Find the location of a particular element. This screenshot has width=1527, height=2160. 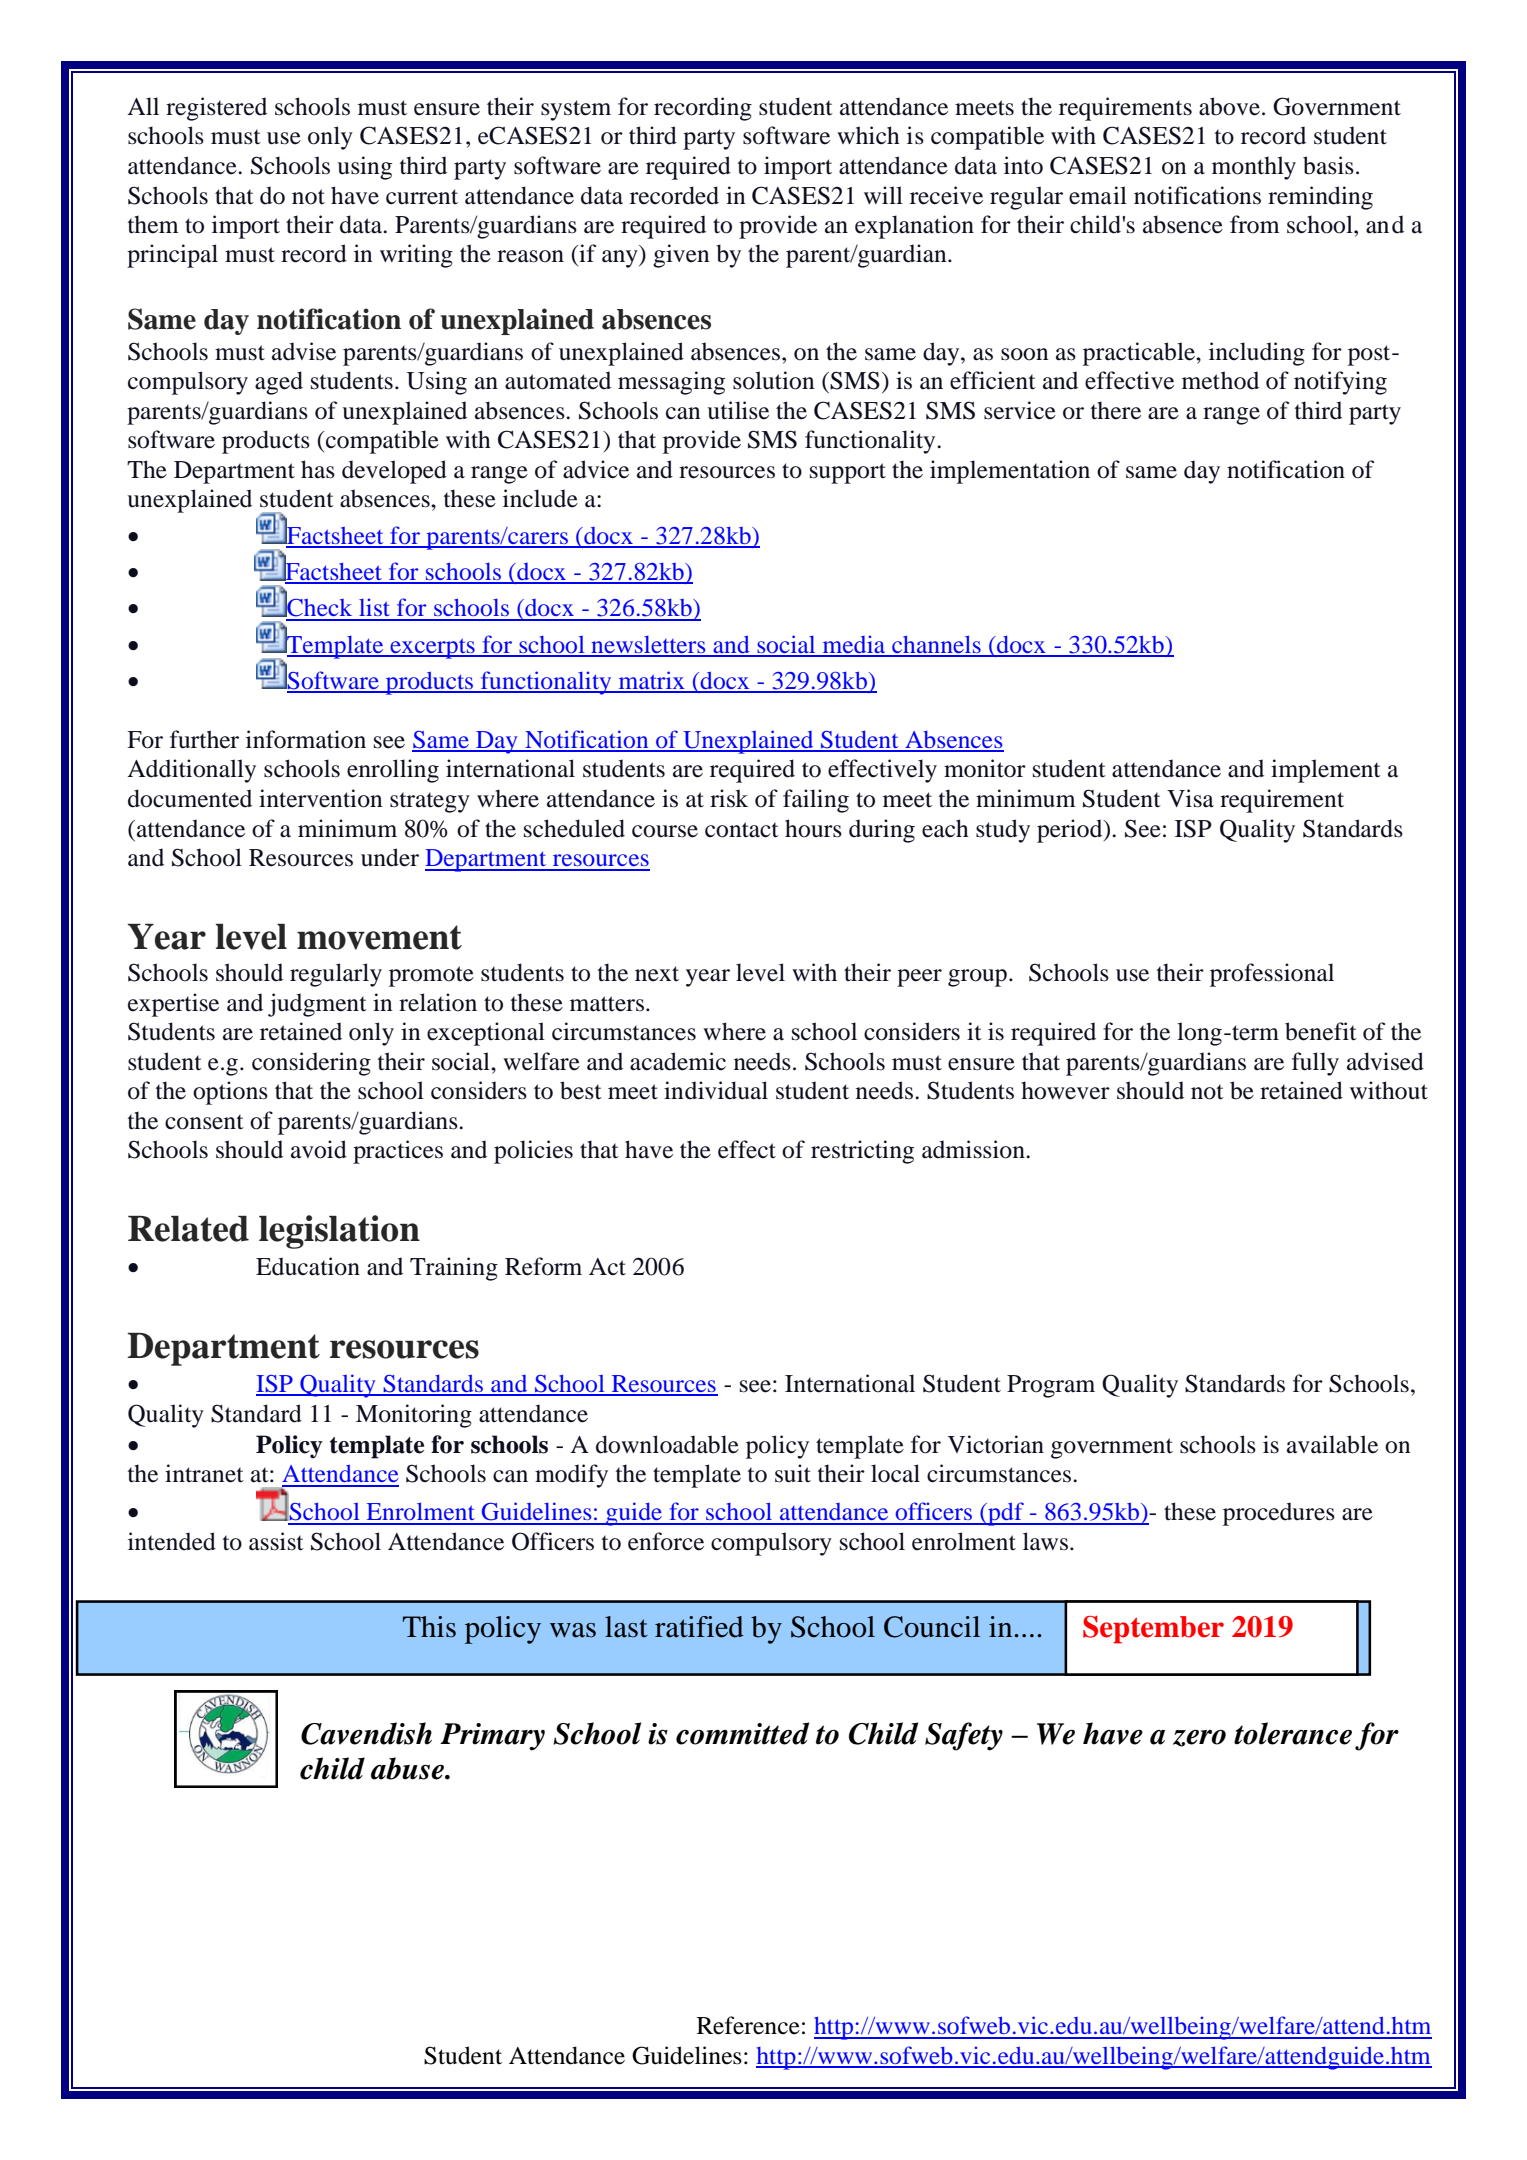

Program is located at coordinates (1051, 1386).
